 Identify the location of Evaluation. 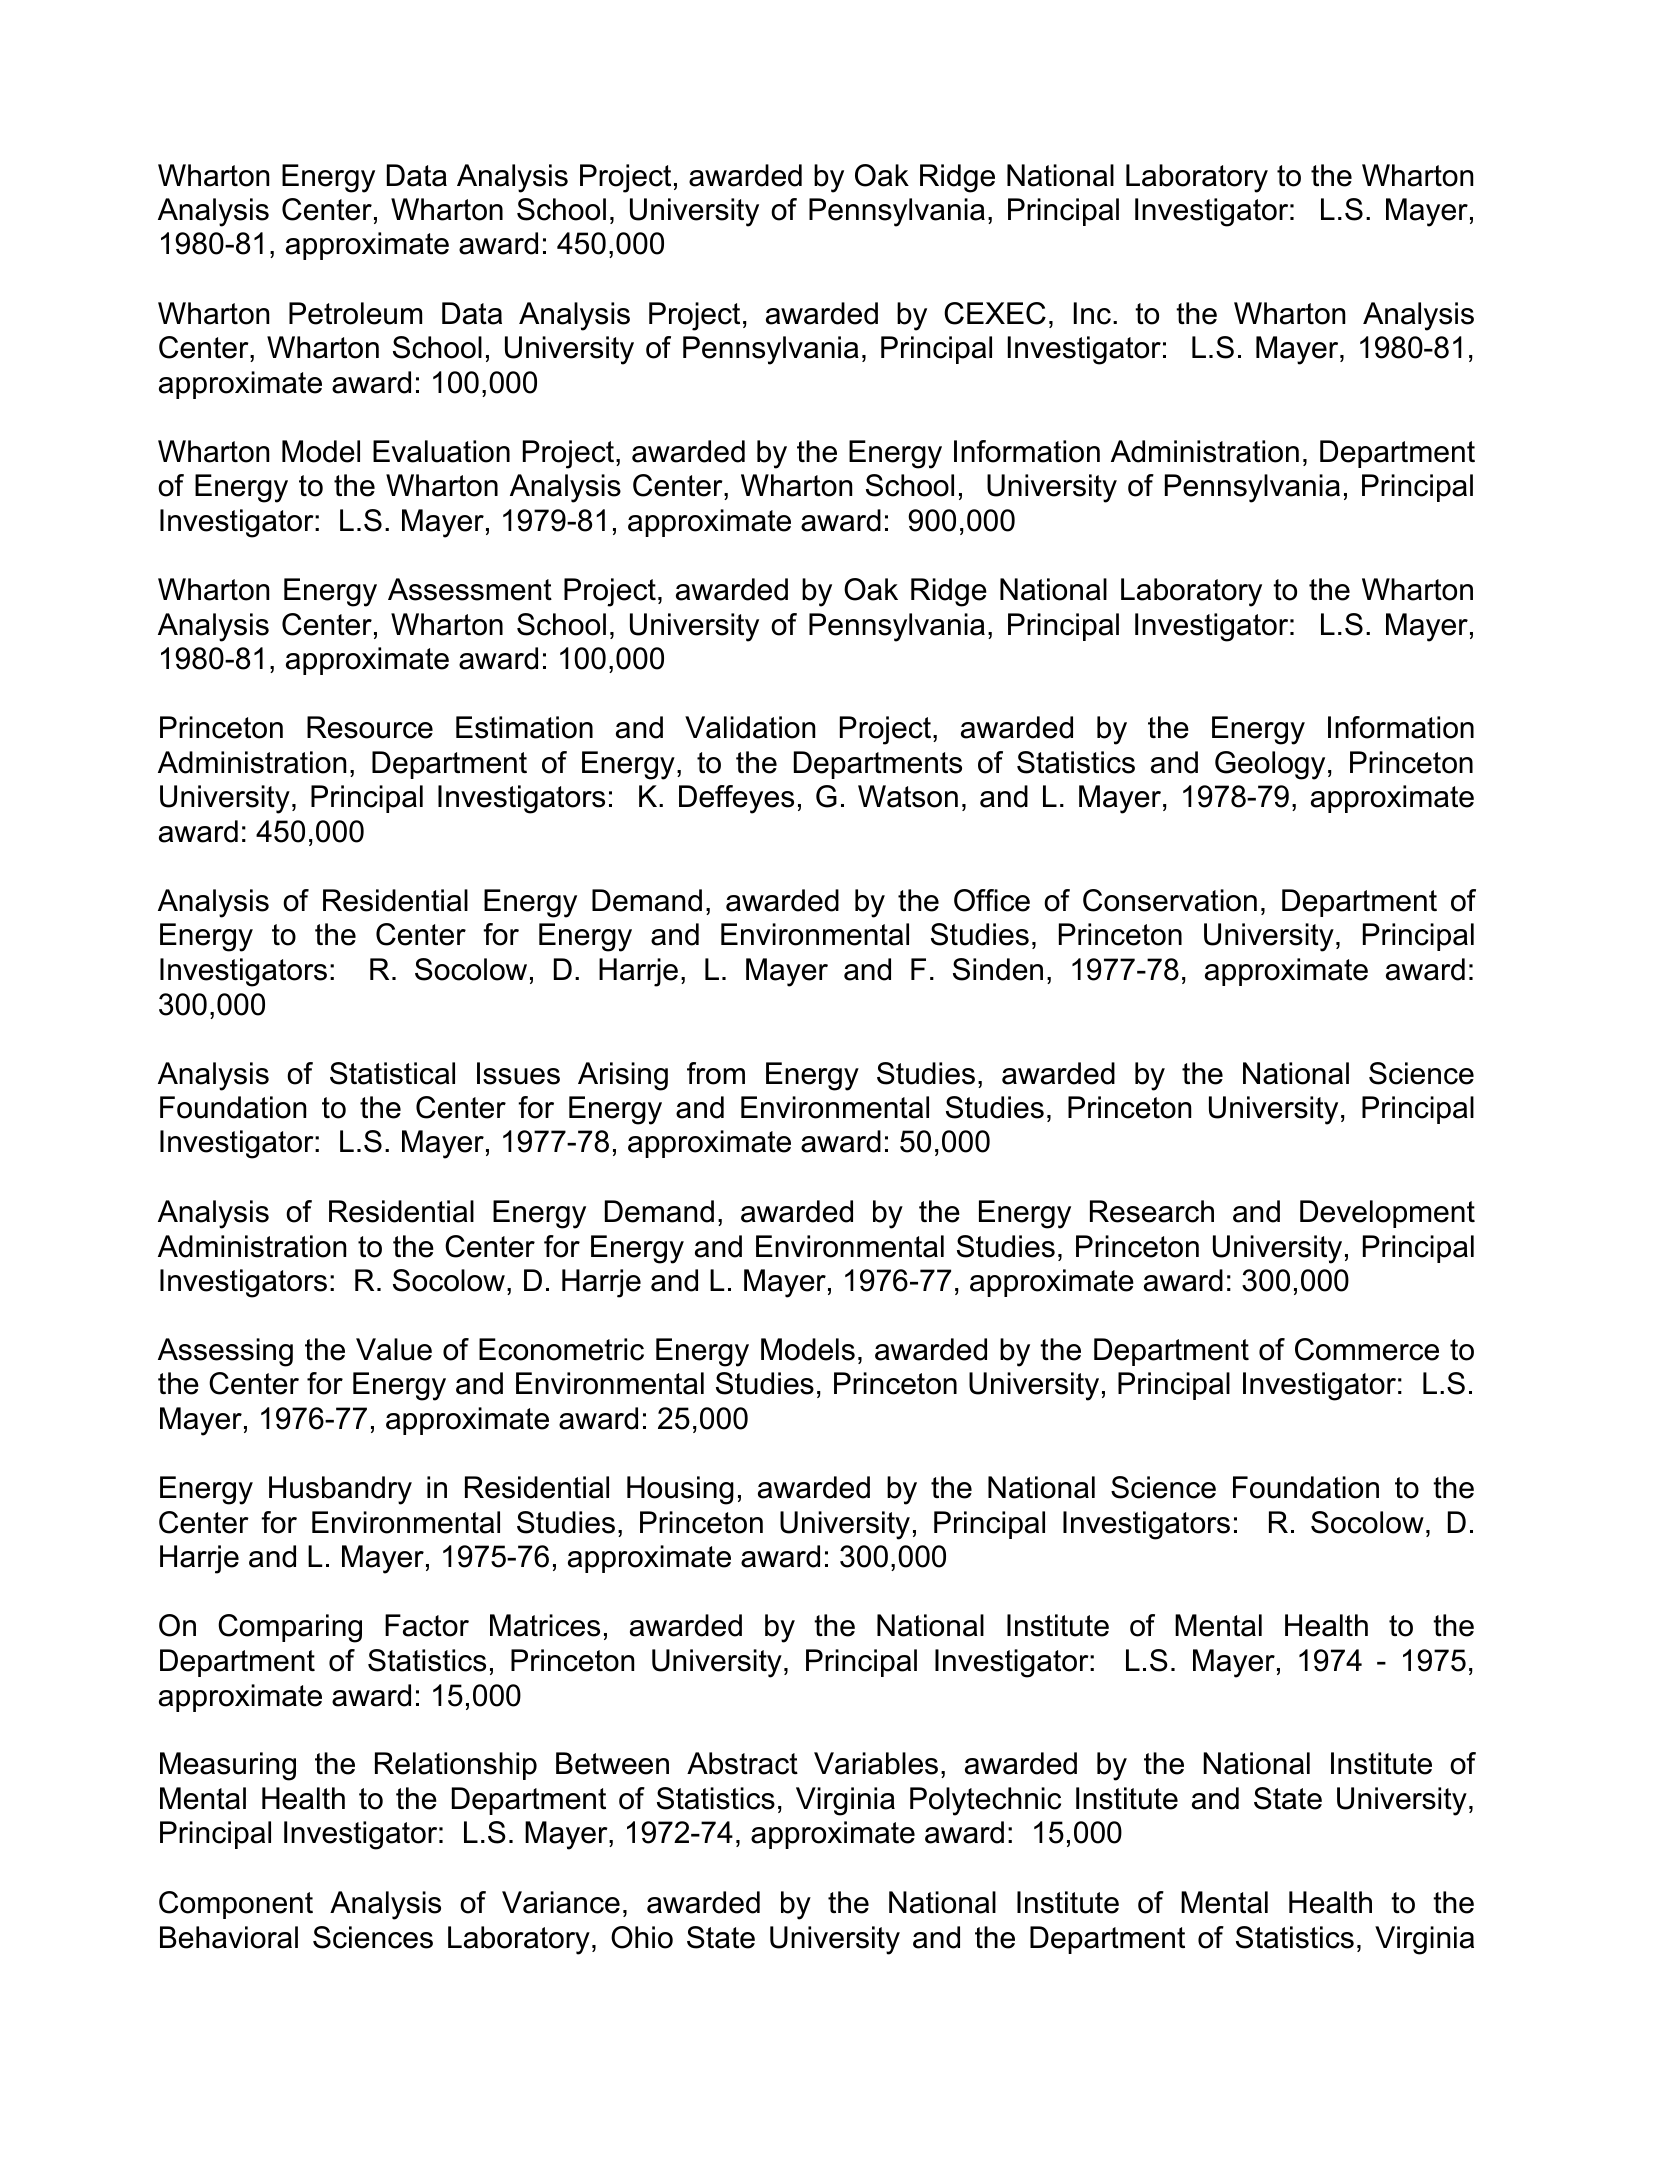
(441, 451).
